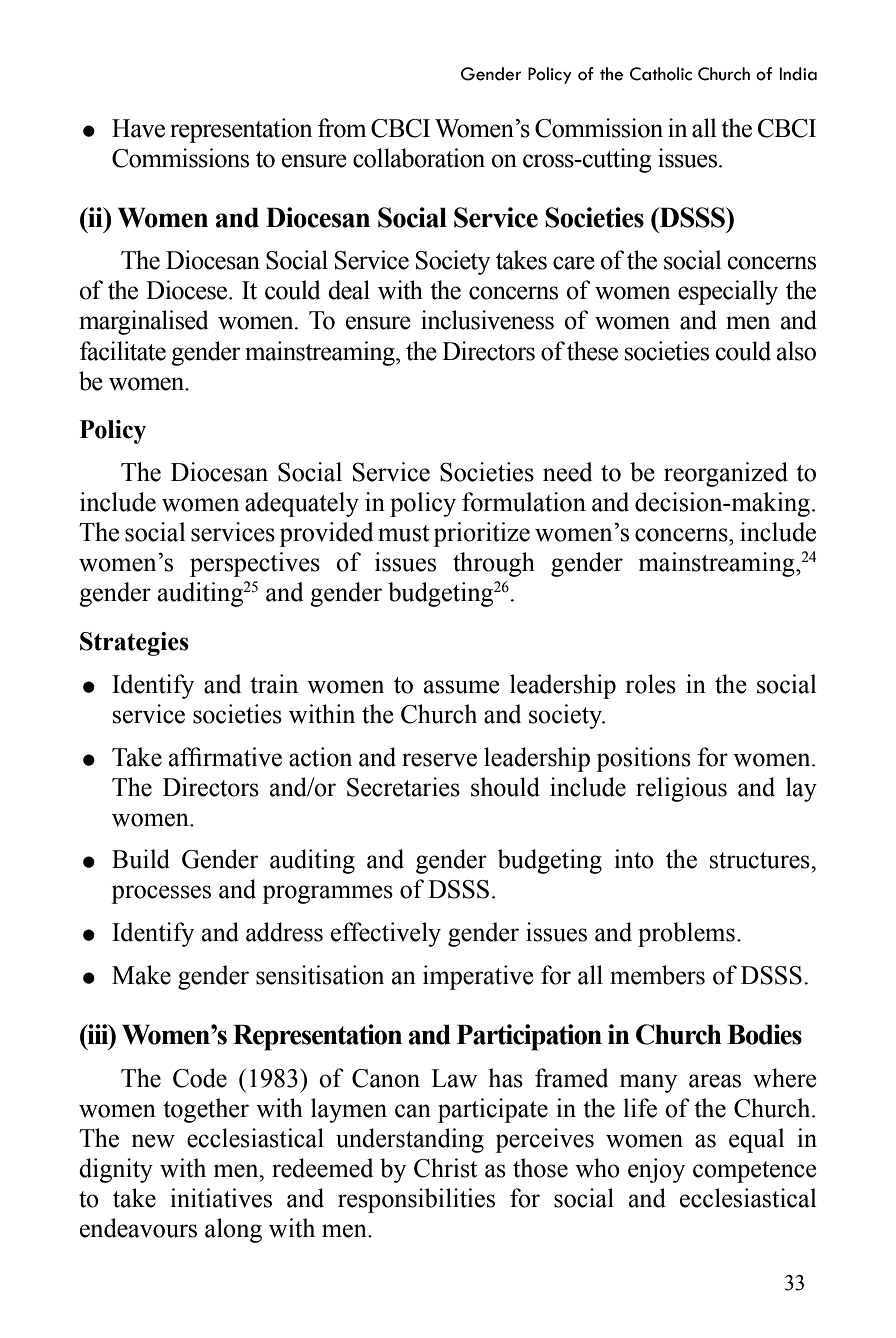 This screenshot has height=1338, width=896. Describe the element at coordinates (141, 859) in the screenshot. I see `Build` at that location.
